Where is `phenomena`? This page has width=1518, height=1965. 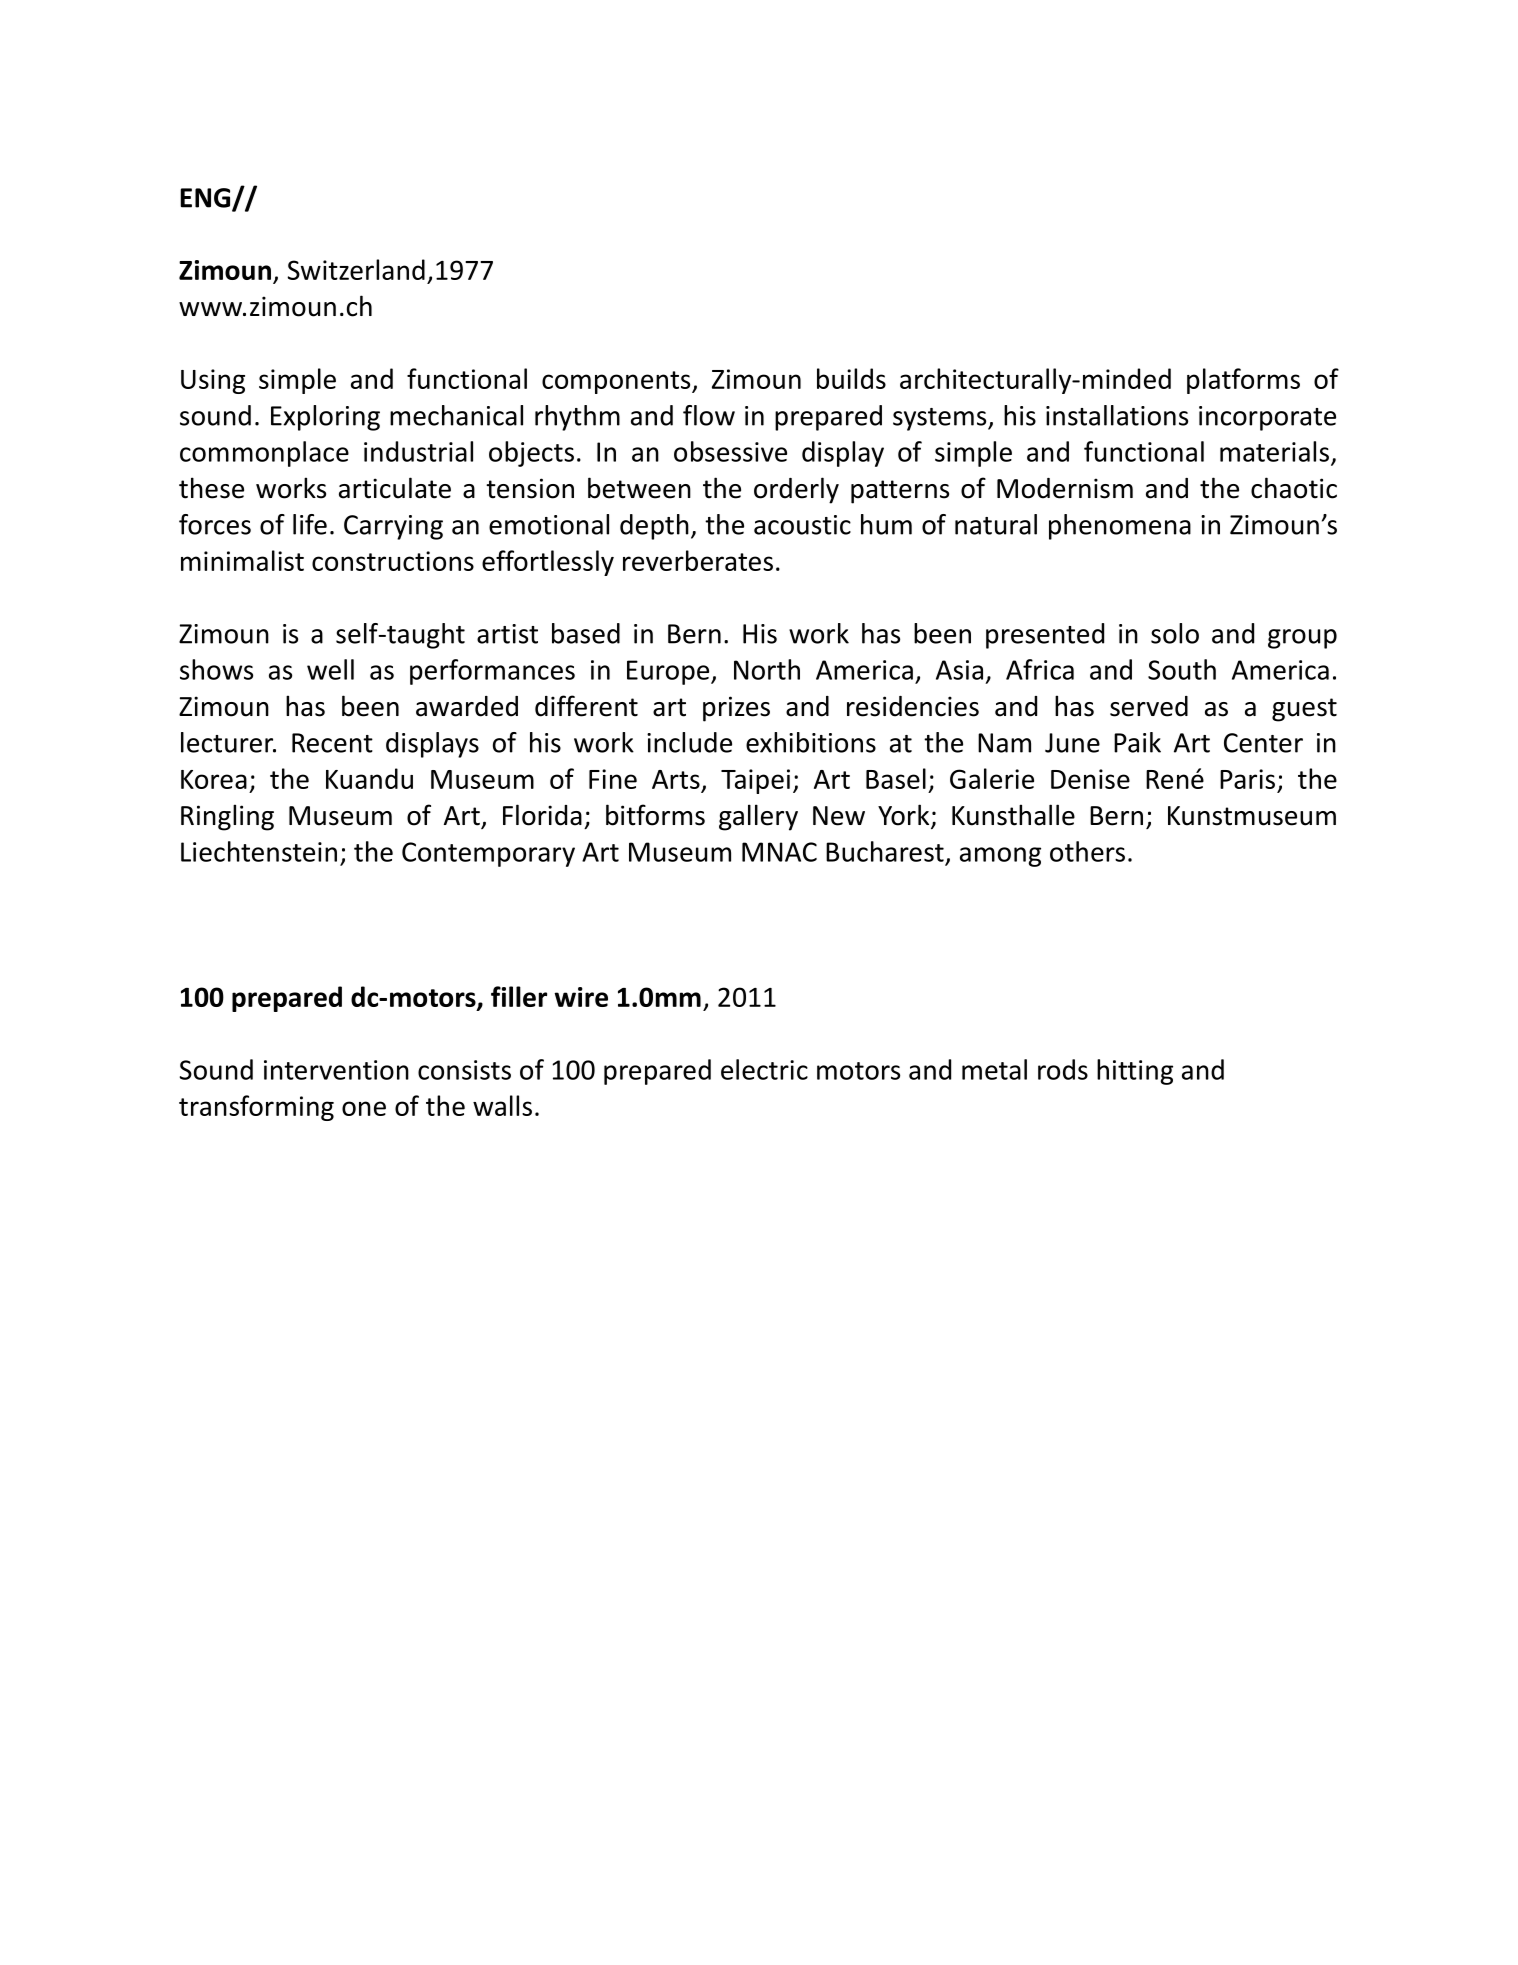
phenomena is located at coordinates (1120, 527).
